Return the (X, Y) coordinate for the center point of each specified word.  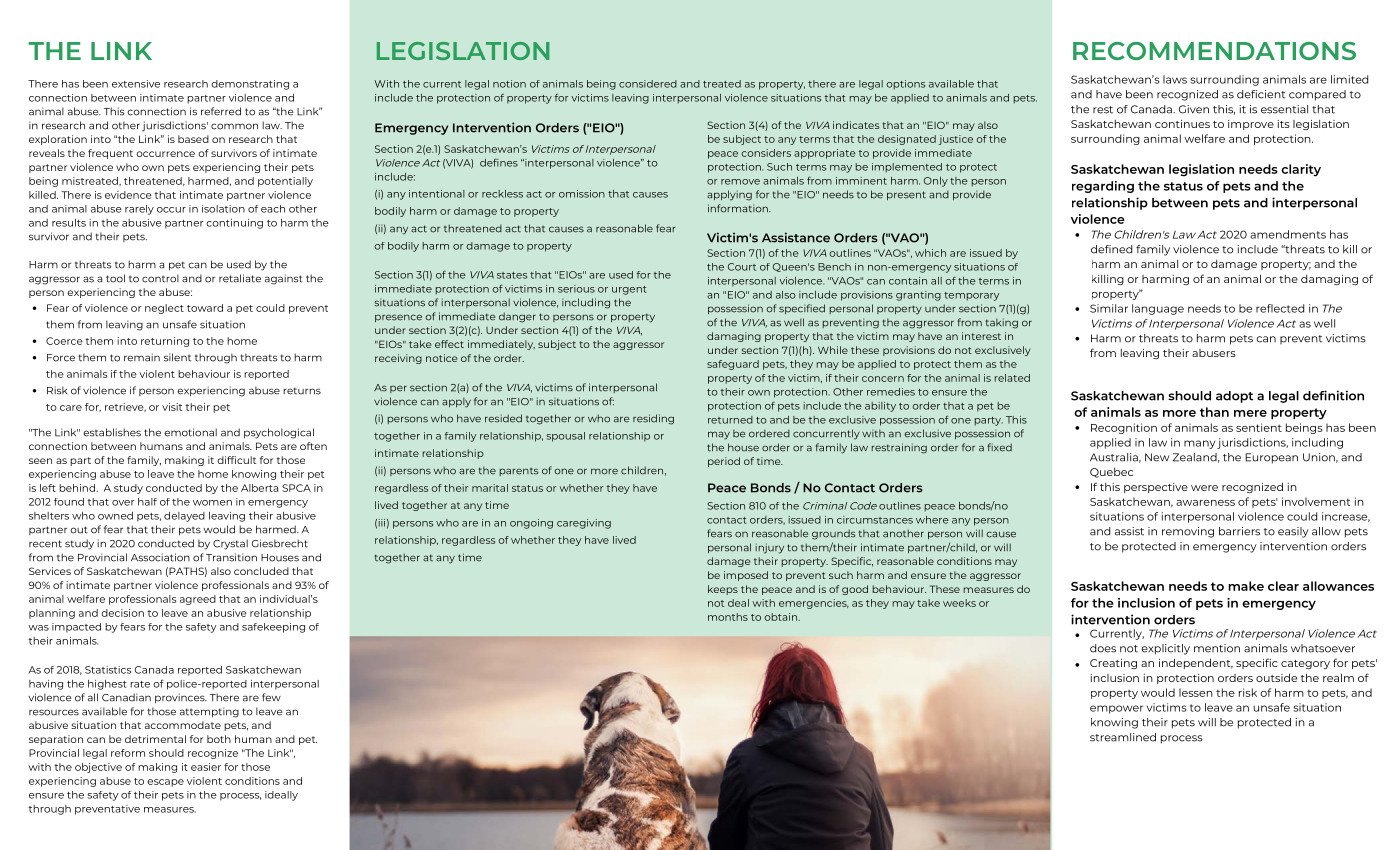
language (1158, 309)
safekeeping (273, 628)
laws (1175, 79)
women (212, 503)
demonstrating (250, 85)
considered (648, 84)
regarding (1103, 187)
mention (1217, 648)
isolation (223, 209)
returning (165, 342)
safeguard (733, 365)
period (724, 462)
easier (206, 767)
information (739, 208)
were (1204, 488)
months (728, 617)
